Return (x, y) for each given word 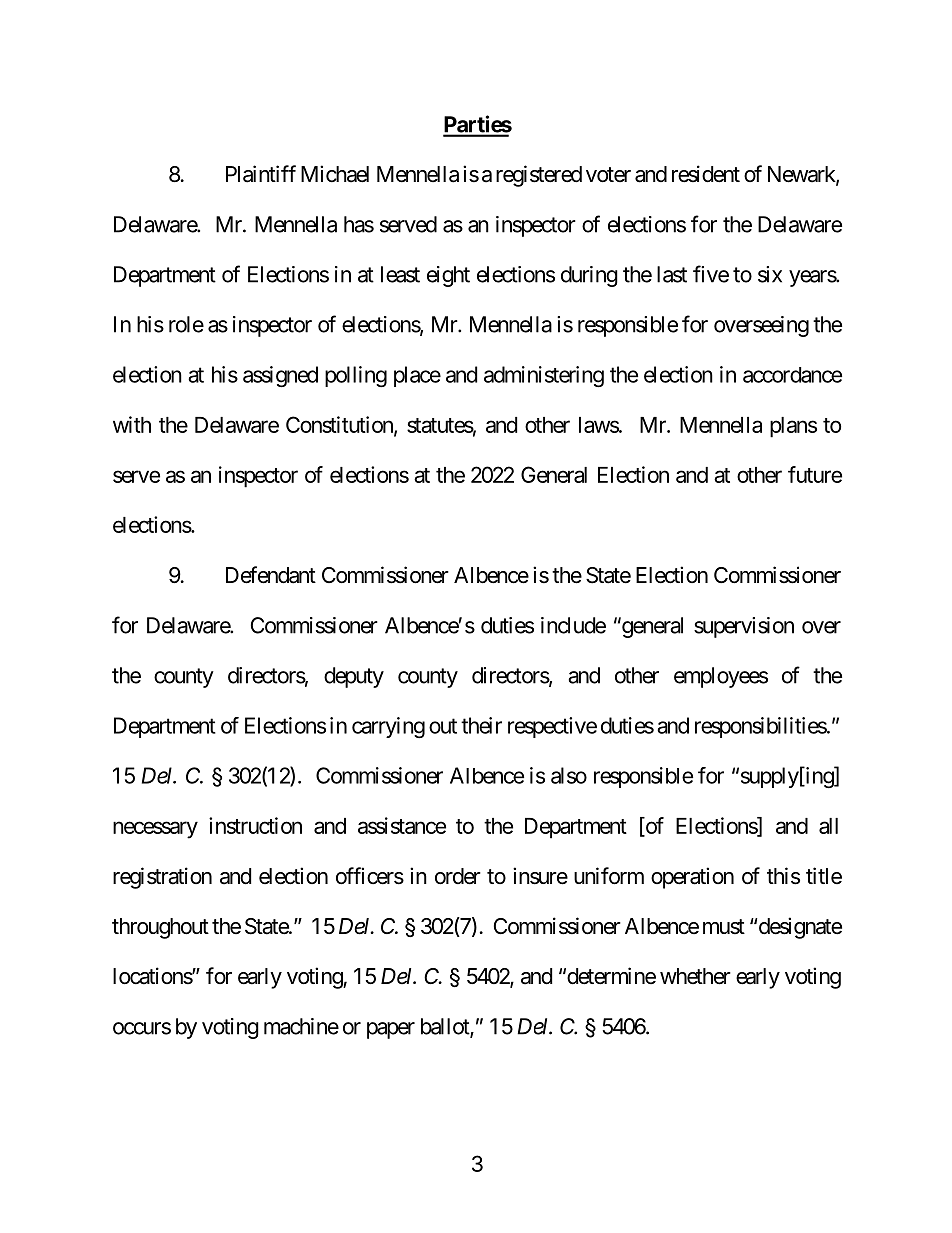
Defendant (271, 575)
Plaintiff (261, 174)
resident (706, 174)
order (458, 876)
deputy (354, 677)
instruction (255, 825)
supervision (744, 627)
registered (539, 176)
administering (544, 376)
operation (692, 878)
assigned (280, 376)
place (417, 376)
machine (301, 1026)
